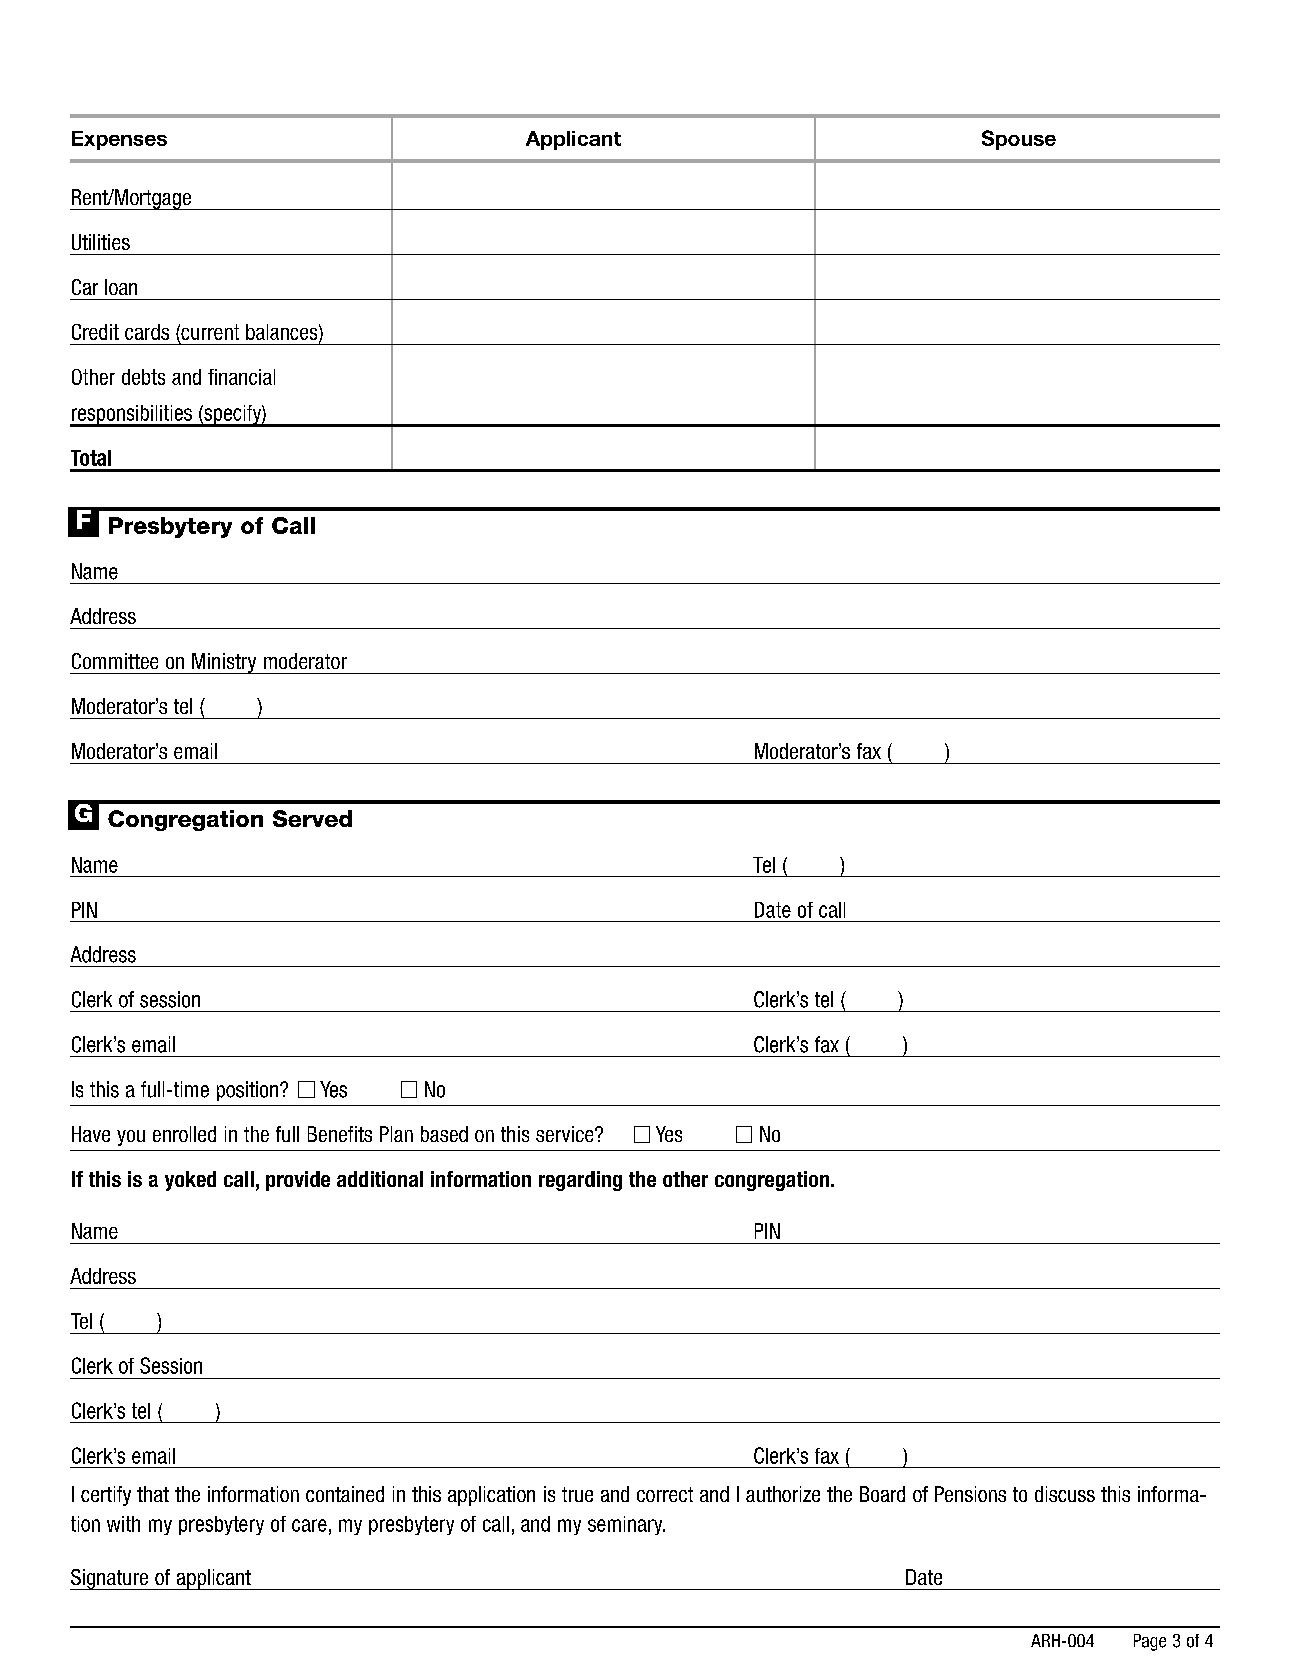  I want to click on regarding, so click(580, 1181).
